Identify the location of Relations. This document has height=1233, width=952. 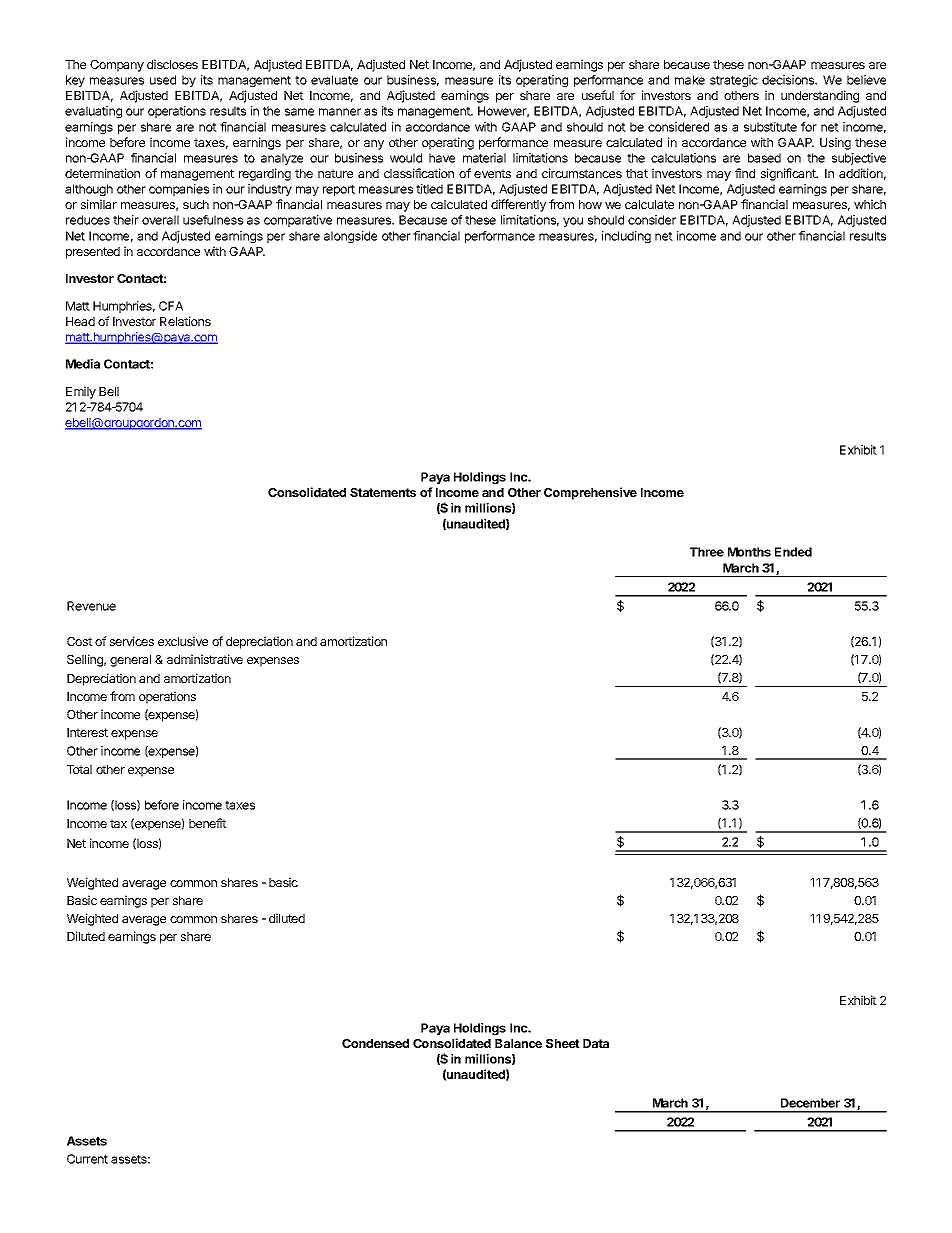
(185, 321).
